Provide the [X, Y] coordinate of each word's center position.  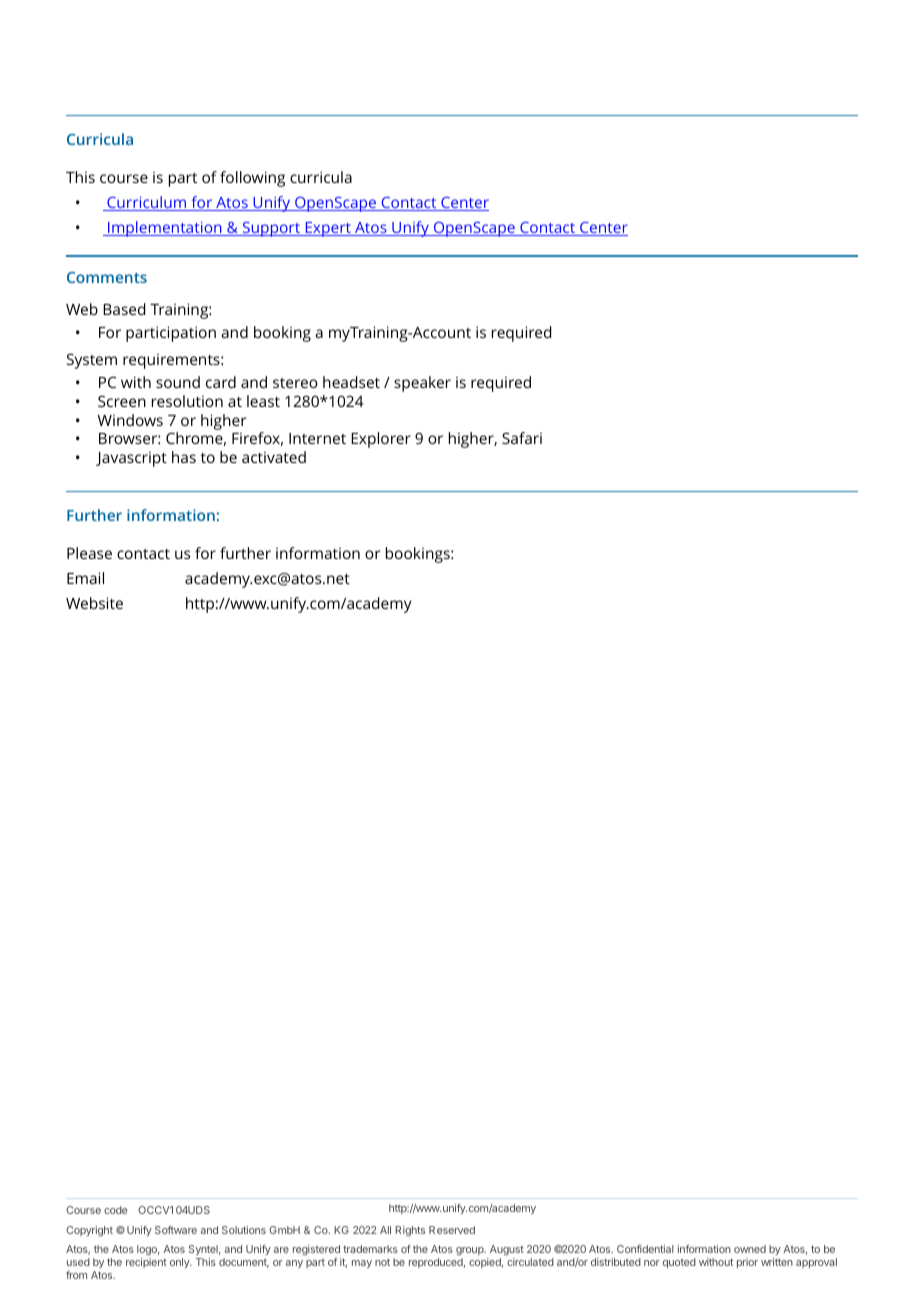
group [471, 1253]
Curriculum [147, 203]
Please [89, 553]
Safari [522, 438]
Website [94, 603]
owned [750, 1249]
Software [176, 1230]
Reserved [452, 1230]
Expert [328, 229]
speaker [422, 384]
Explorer [381, 440]
